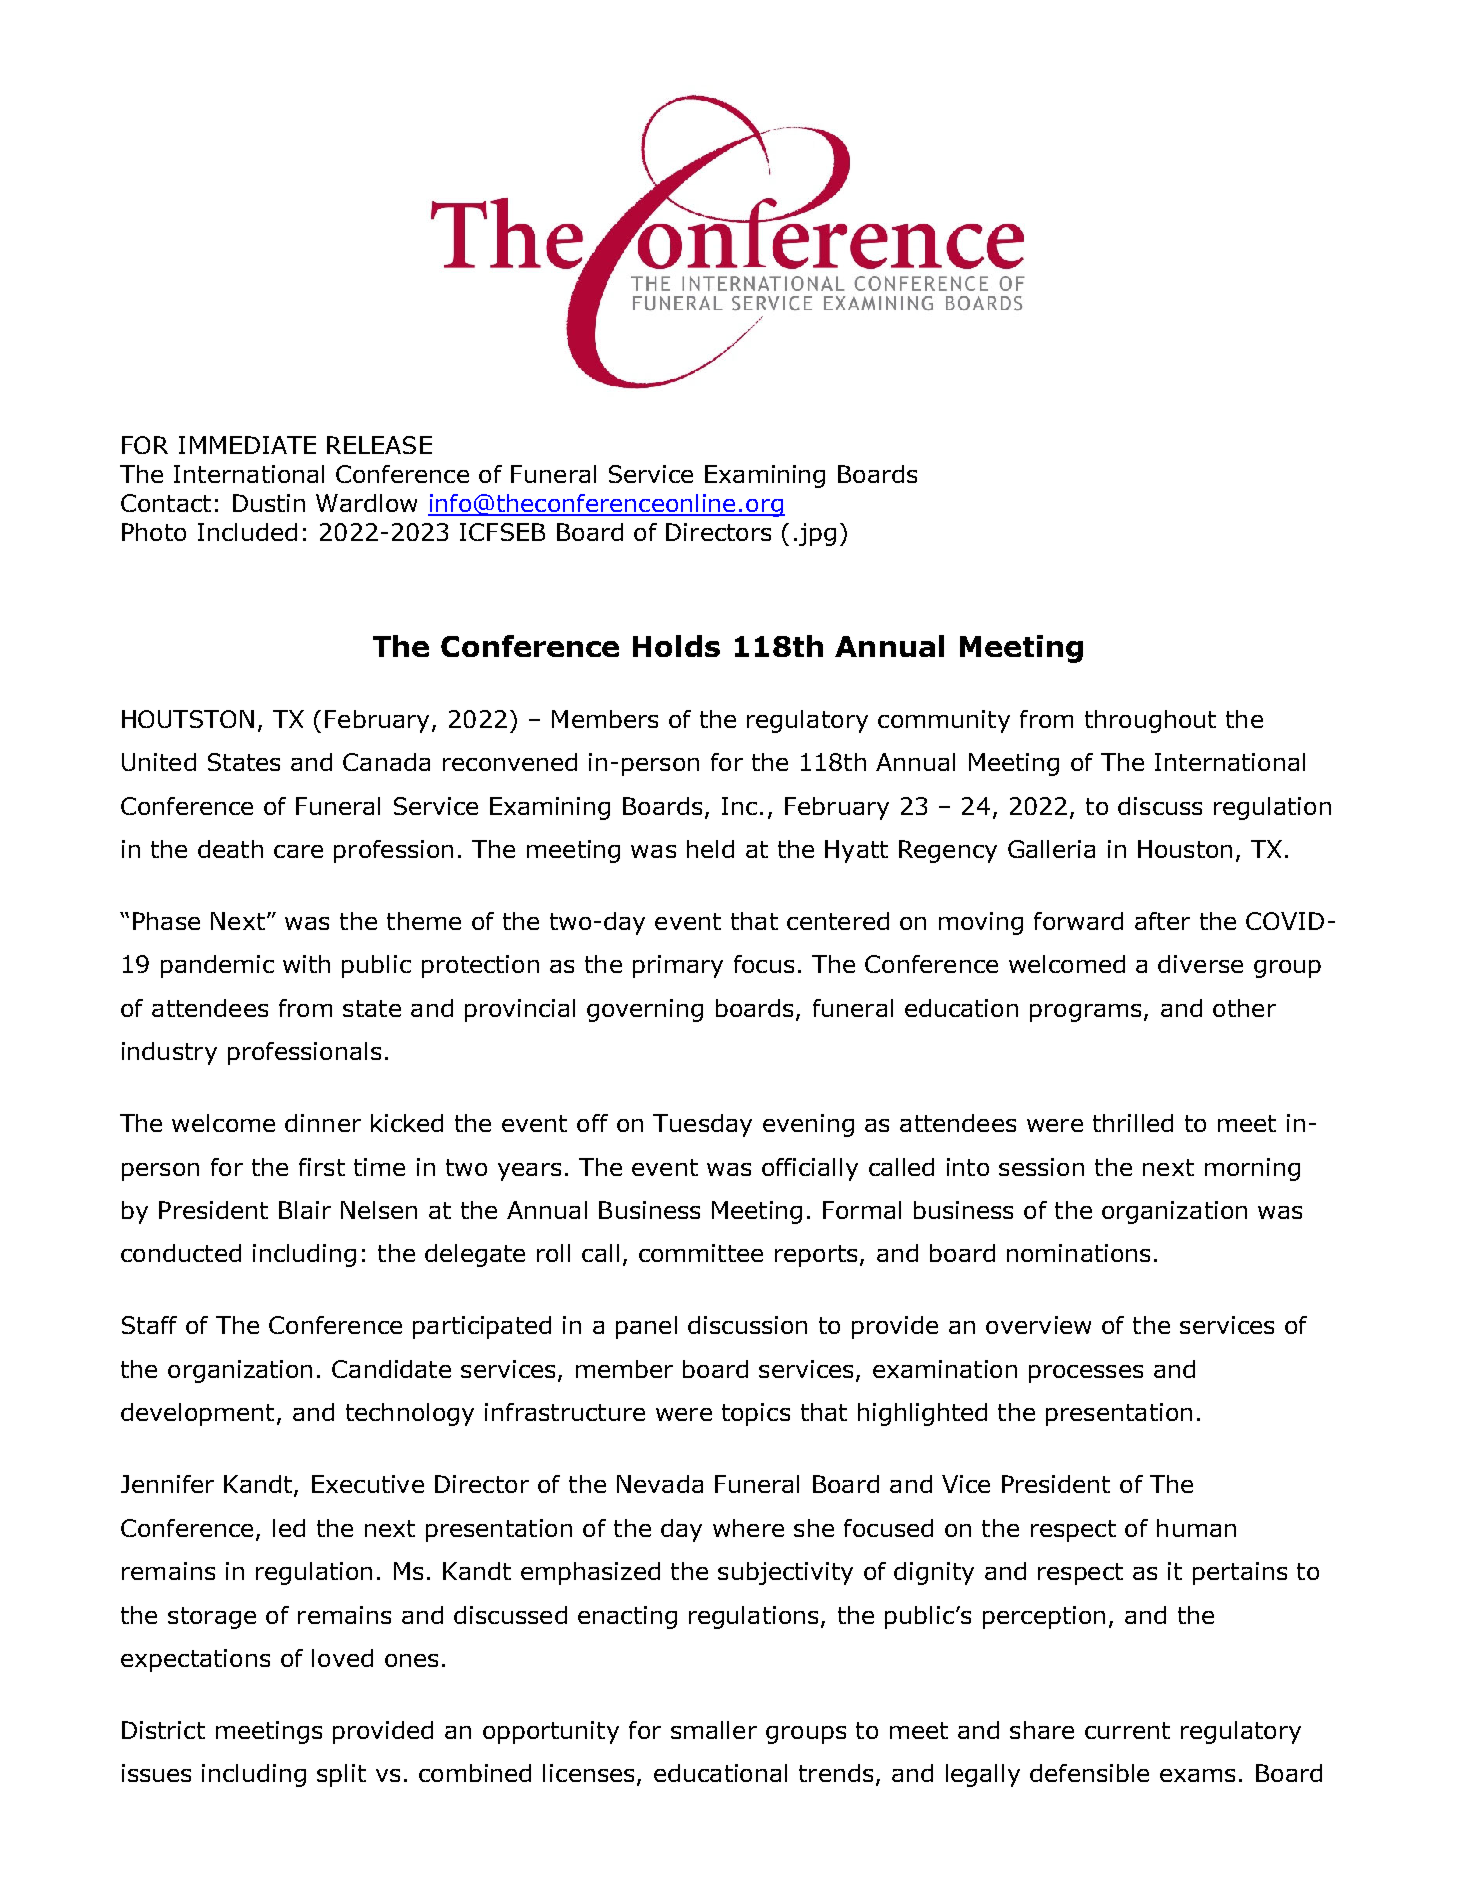 This screenshot has width=1457, height=1886. What do you see at coordinates (714, 1730) in the screenshot?
I see `smaller` at bounding box center [714, 1730].
